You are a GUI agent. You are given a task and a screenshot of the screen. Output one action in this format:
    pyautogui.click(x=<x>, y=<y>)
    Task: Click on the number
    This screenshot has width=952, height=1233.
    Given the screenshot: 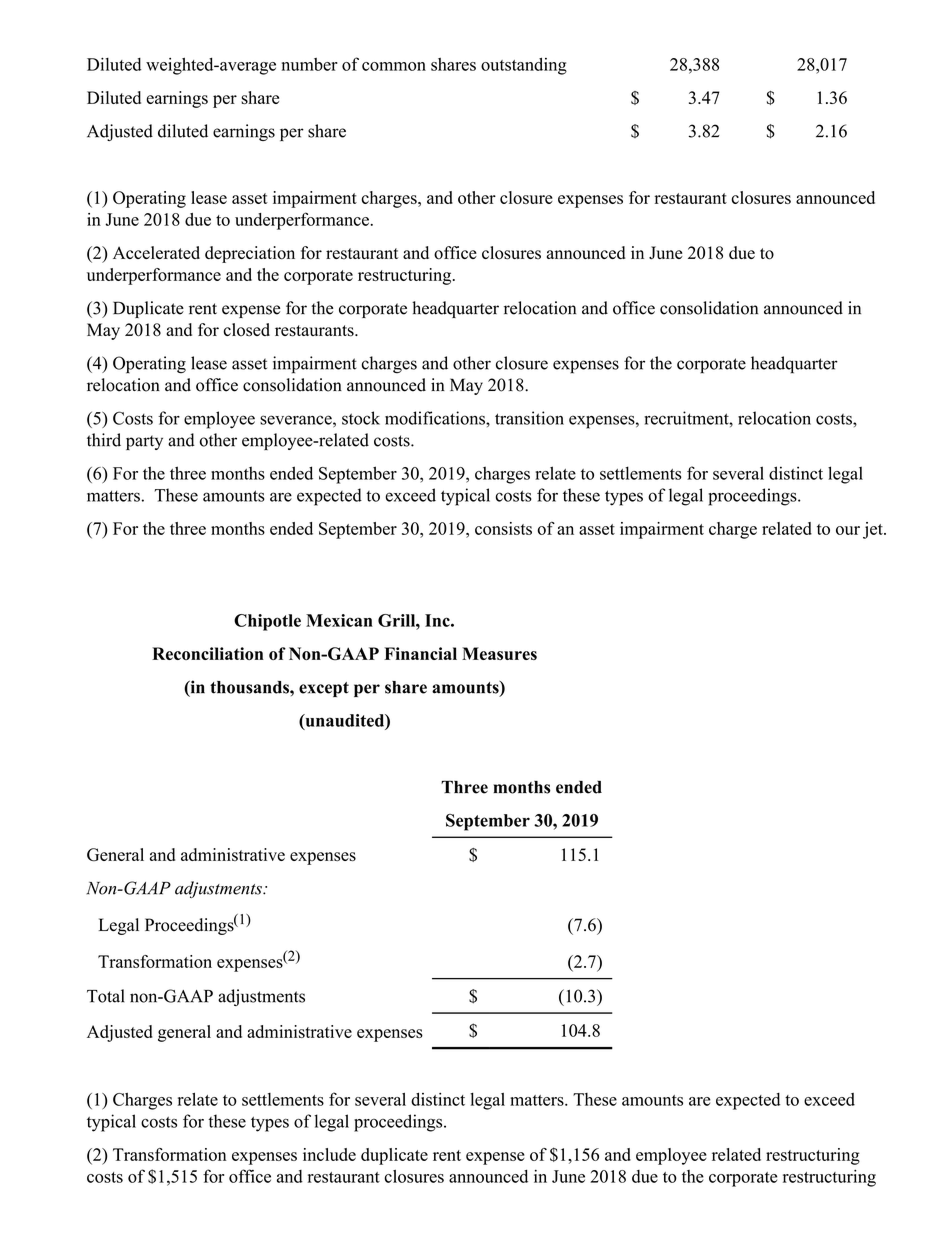 What is the action you would take?
    pyautogui.click(x=310, y=64)
